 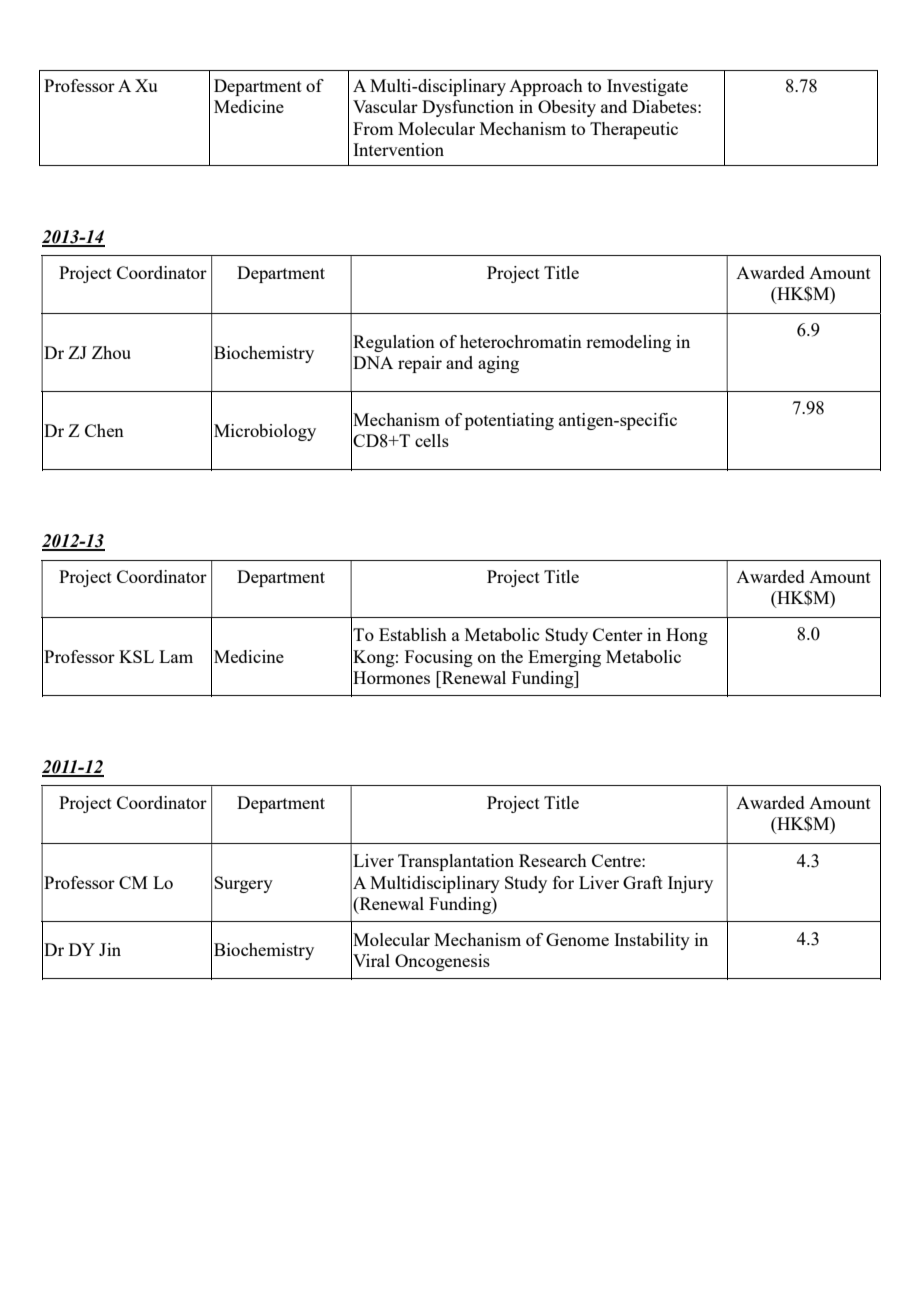 I want to click on Therapeutic, so click(x=634, y=130).
